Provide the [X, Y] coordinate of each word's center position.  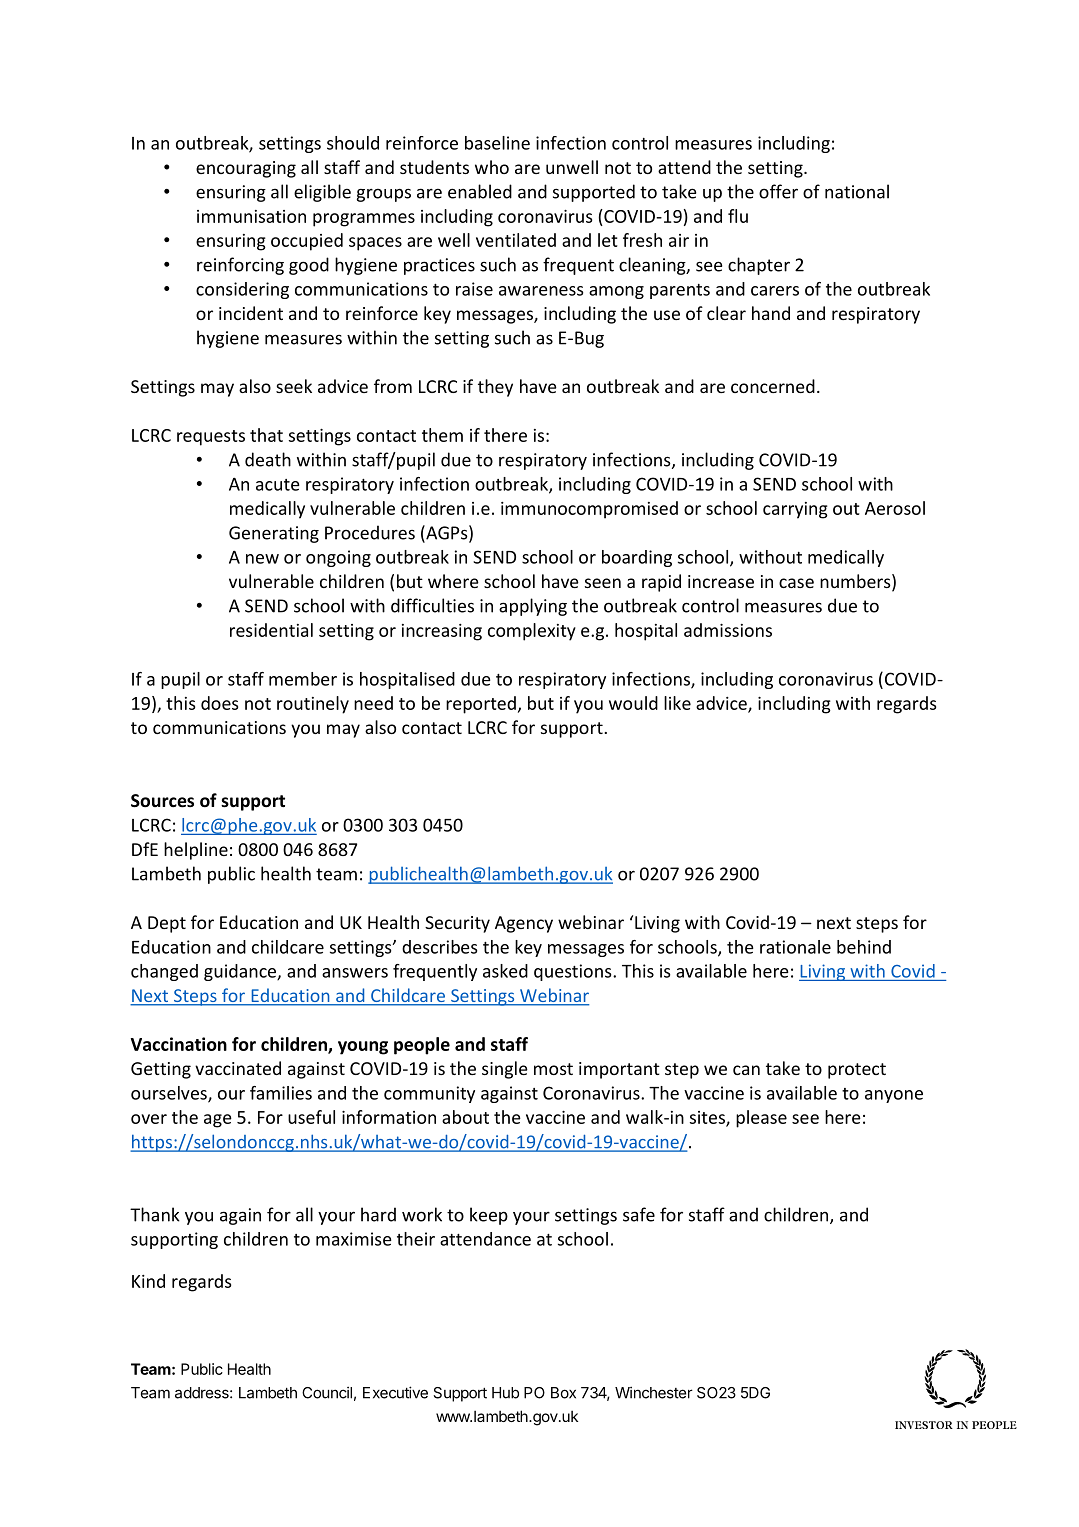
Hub [505, 1393]
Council [327, 1392]
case [796, 583]
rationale [795, 947]
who [492, 167]
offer [778, 191]
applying [533, 607]
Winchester [654, 1392]
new [262, 559]
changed [164, 972]
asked [505, 971]
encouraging [246, 169]
